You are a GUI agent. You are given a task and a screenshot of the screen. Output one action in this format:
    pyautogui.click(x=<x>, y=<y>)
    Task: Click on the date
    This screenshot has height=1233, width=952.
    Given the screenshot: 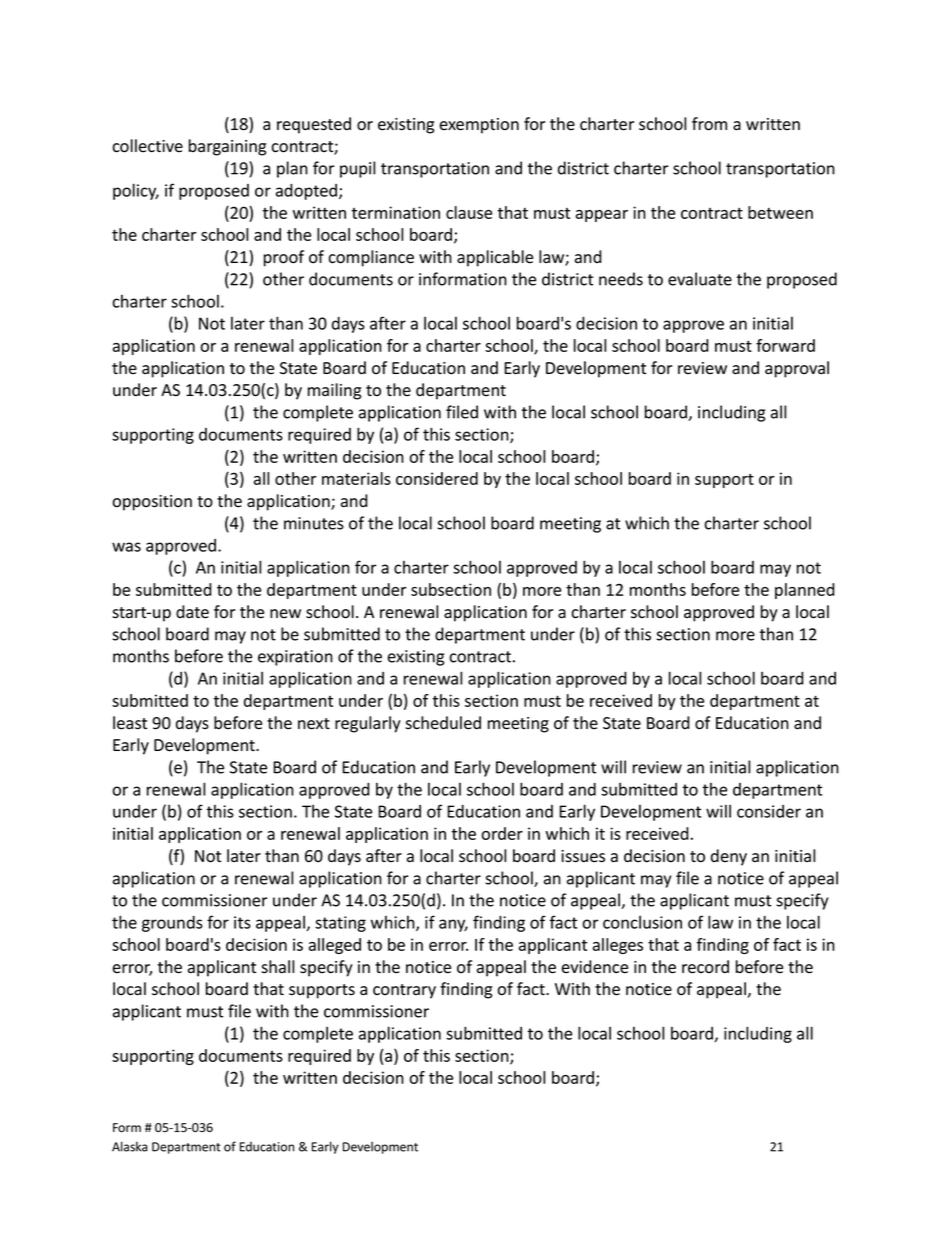 What is the action you would take?
    pyautogui.click(x=192, y=612)
